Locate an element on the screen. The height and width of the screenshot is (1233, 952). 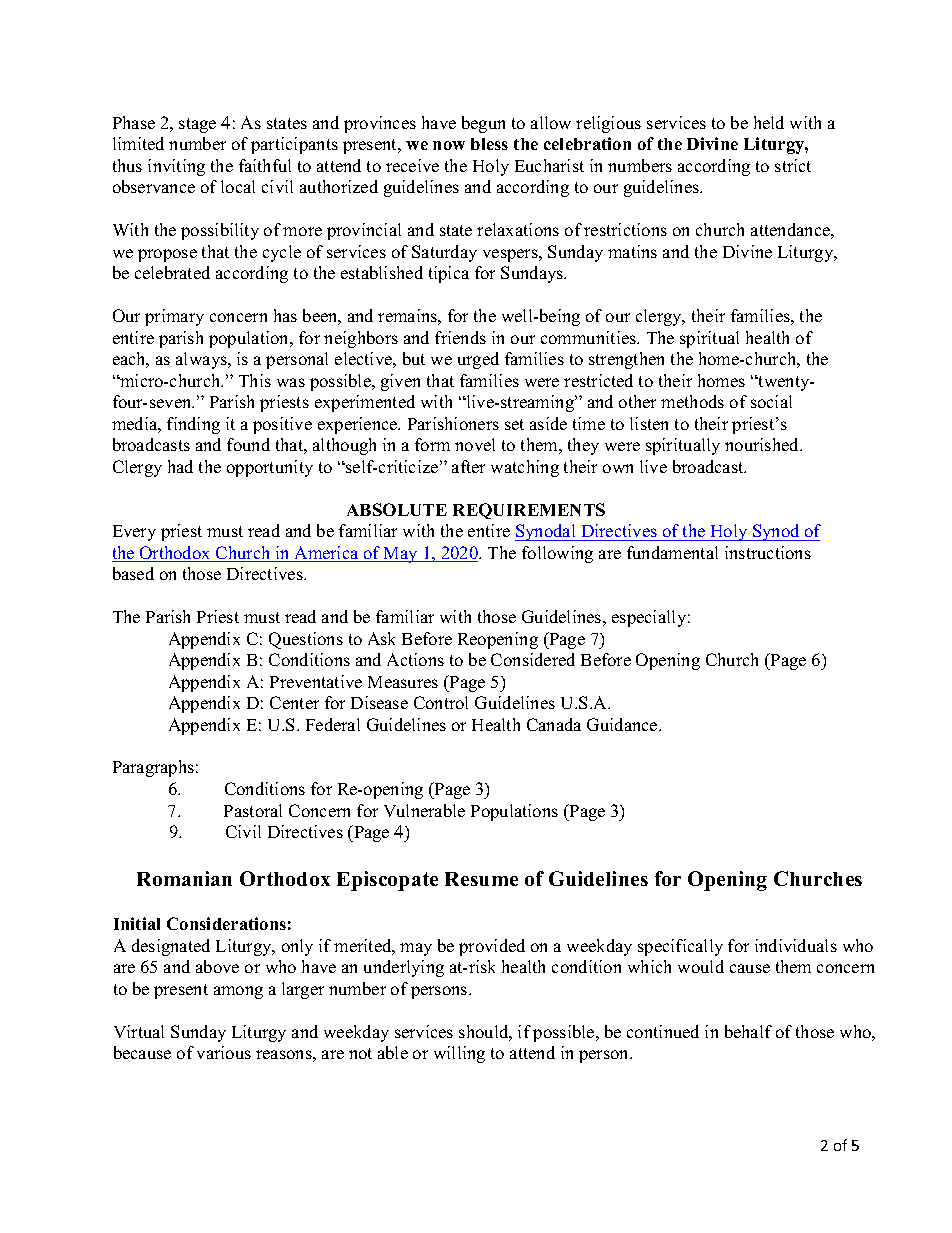
Control is located at coordinates (441, 702).
